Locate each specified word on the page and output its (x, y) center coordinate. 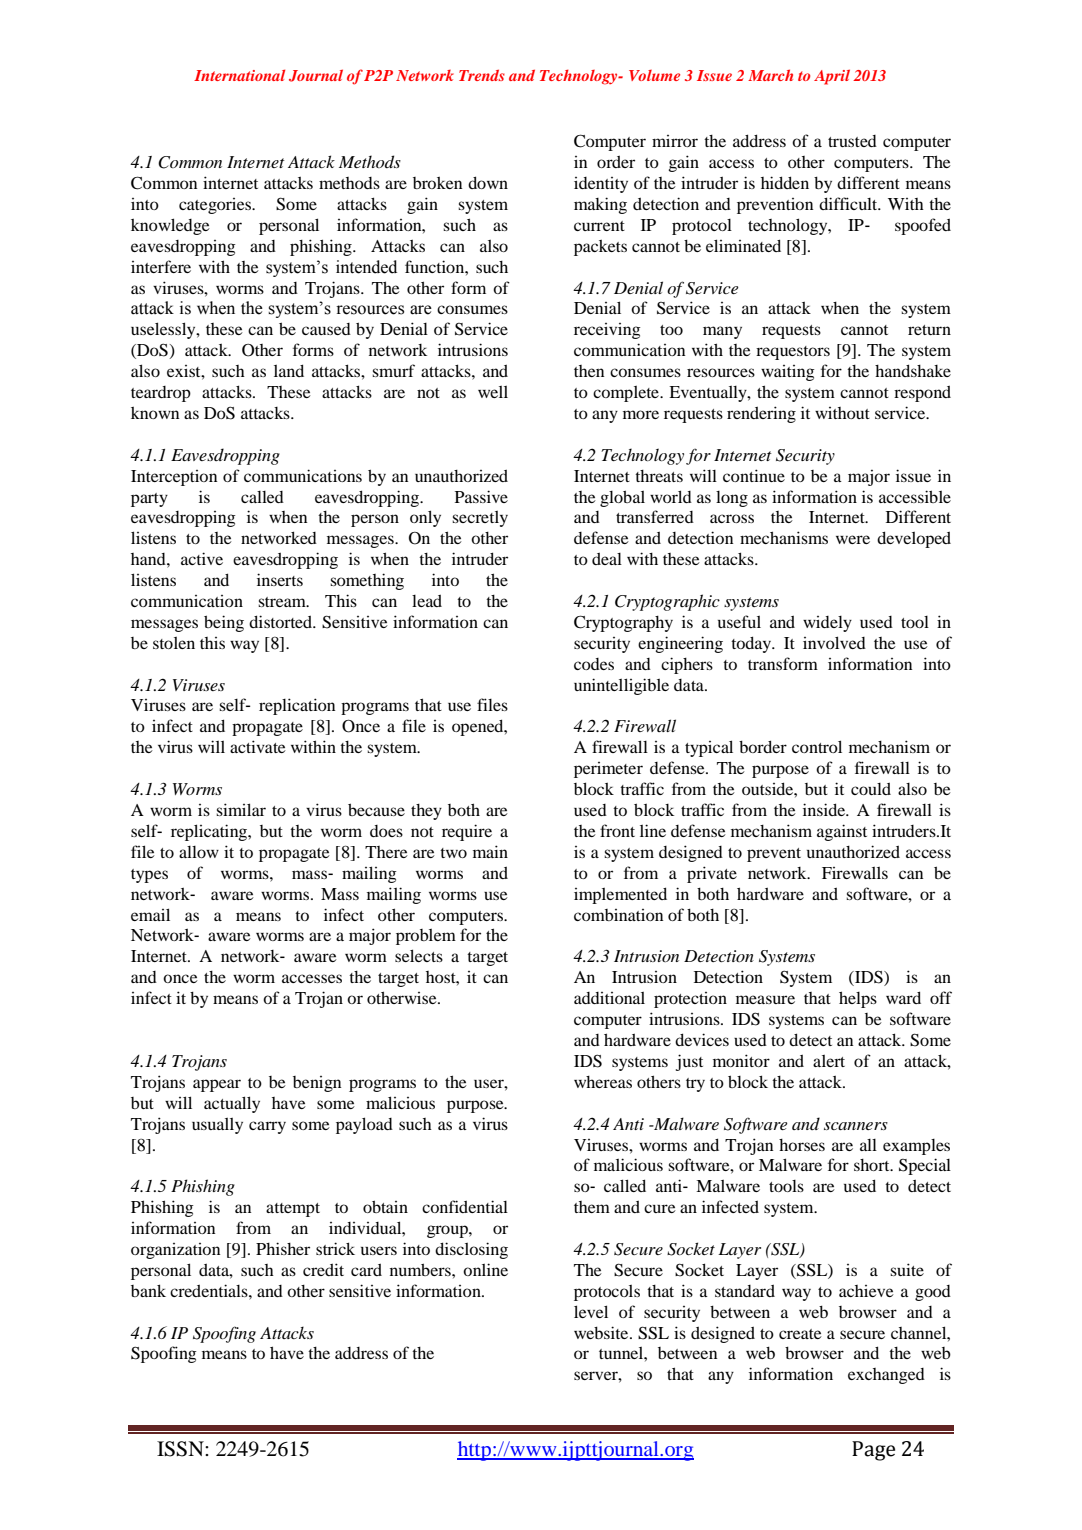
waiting (788, 373)
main (490, 851)
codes (594, 664)
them (592, 1207)
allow (199, 852)
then (589, 371)
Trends (482, 75)
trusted (852, 141)
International (239, 75)
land (289, 370)
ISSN (181, 1449)
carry (267, 1127)
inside (825, 809)
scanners (856, 1126)
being (224, 623)
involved (834, 642)
